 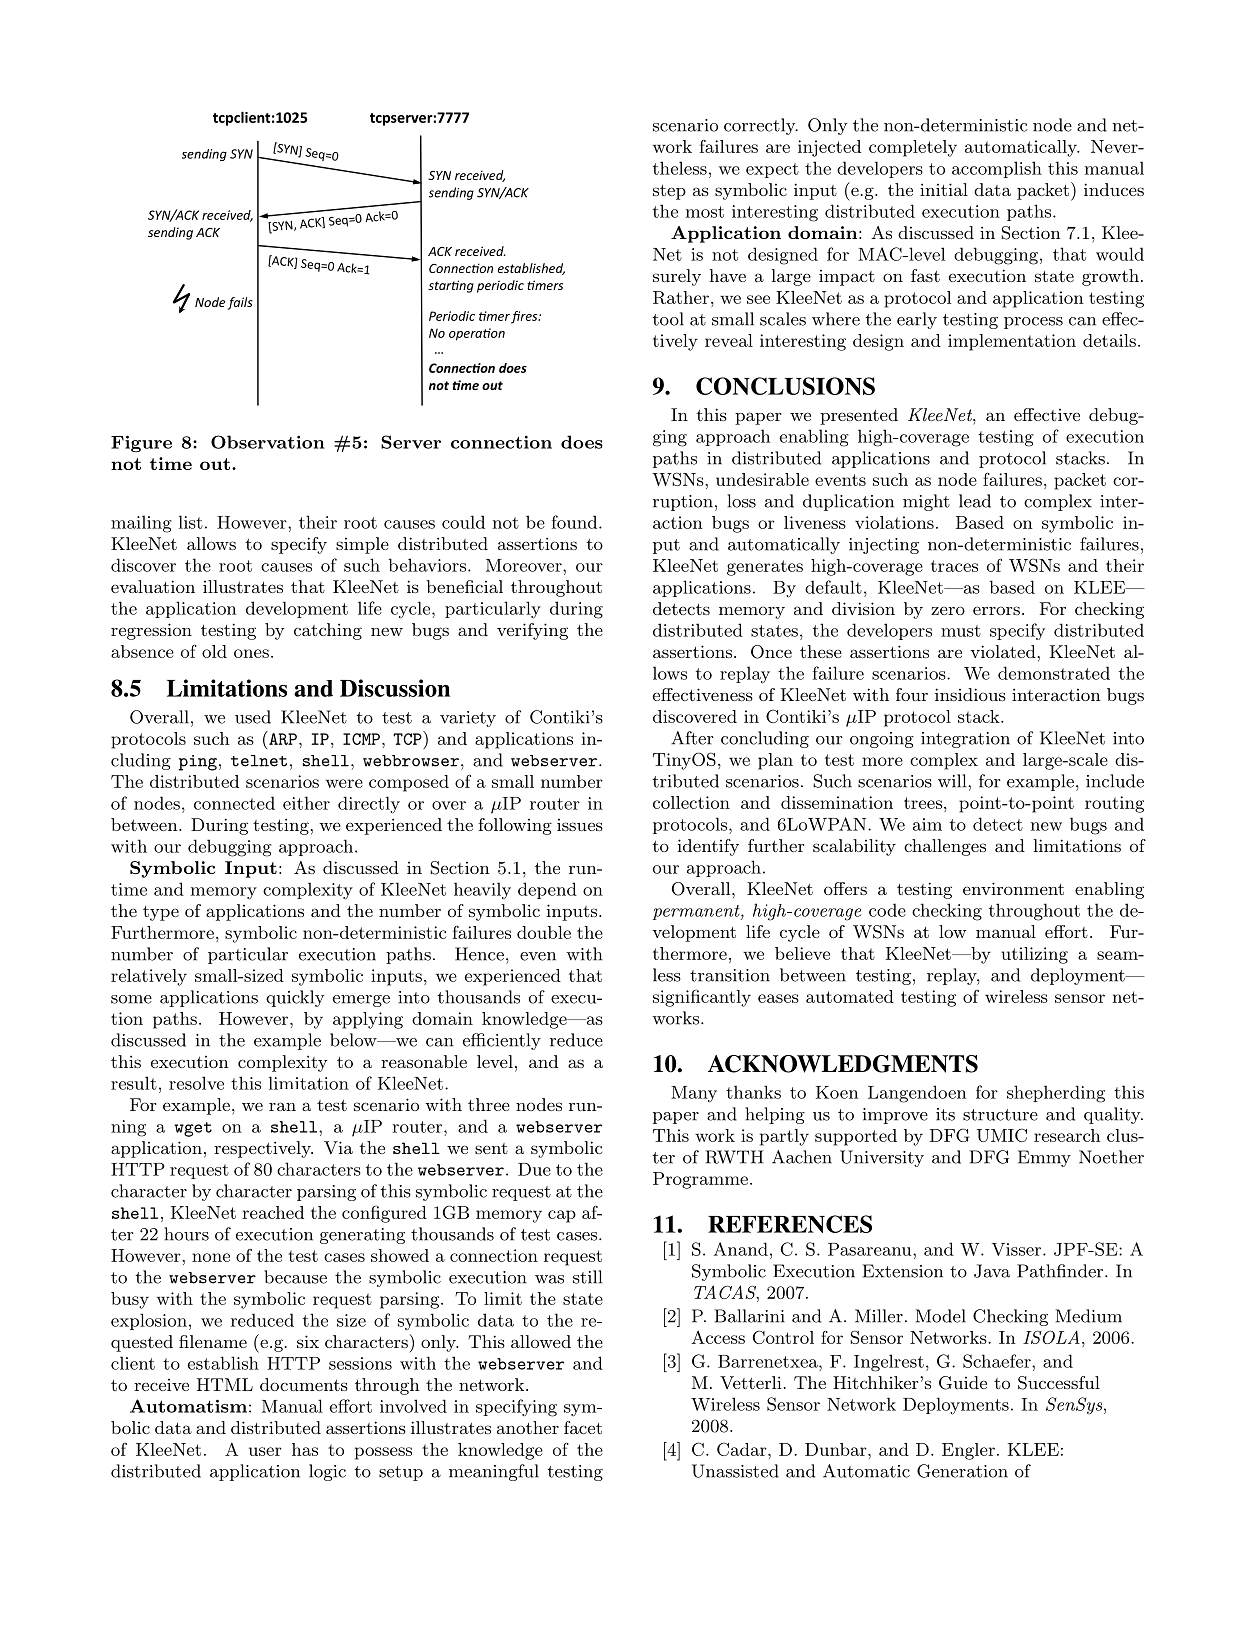 What do you see at coordinates (694, 1094) in the screenshot?
I see `Many` at bounding box center [694, 1094].
